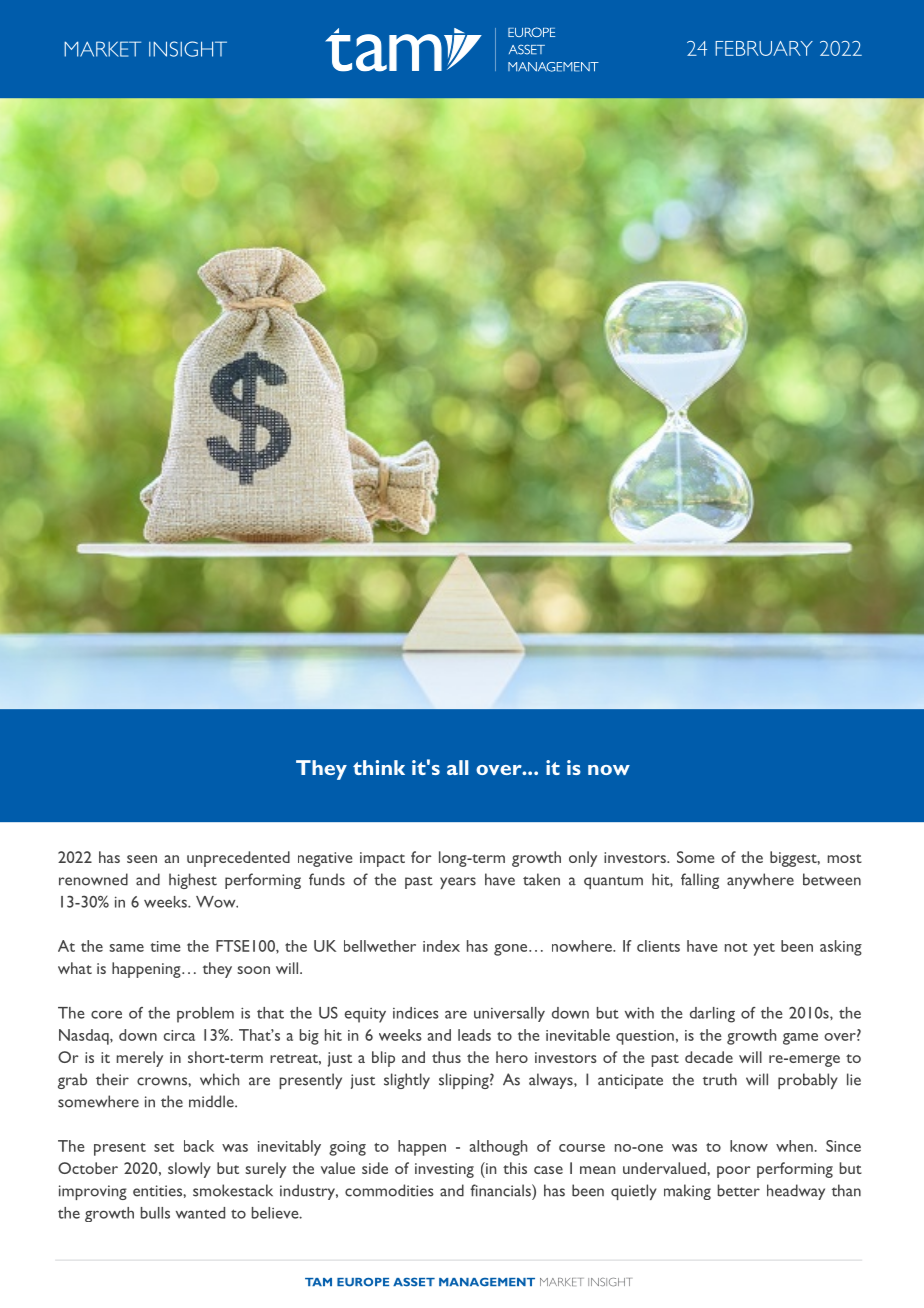  I want to click on bulls, so click(155, 1213).
